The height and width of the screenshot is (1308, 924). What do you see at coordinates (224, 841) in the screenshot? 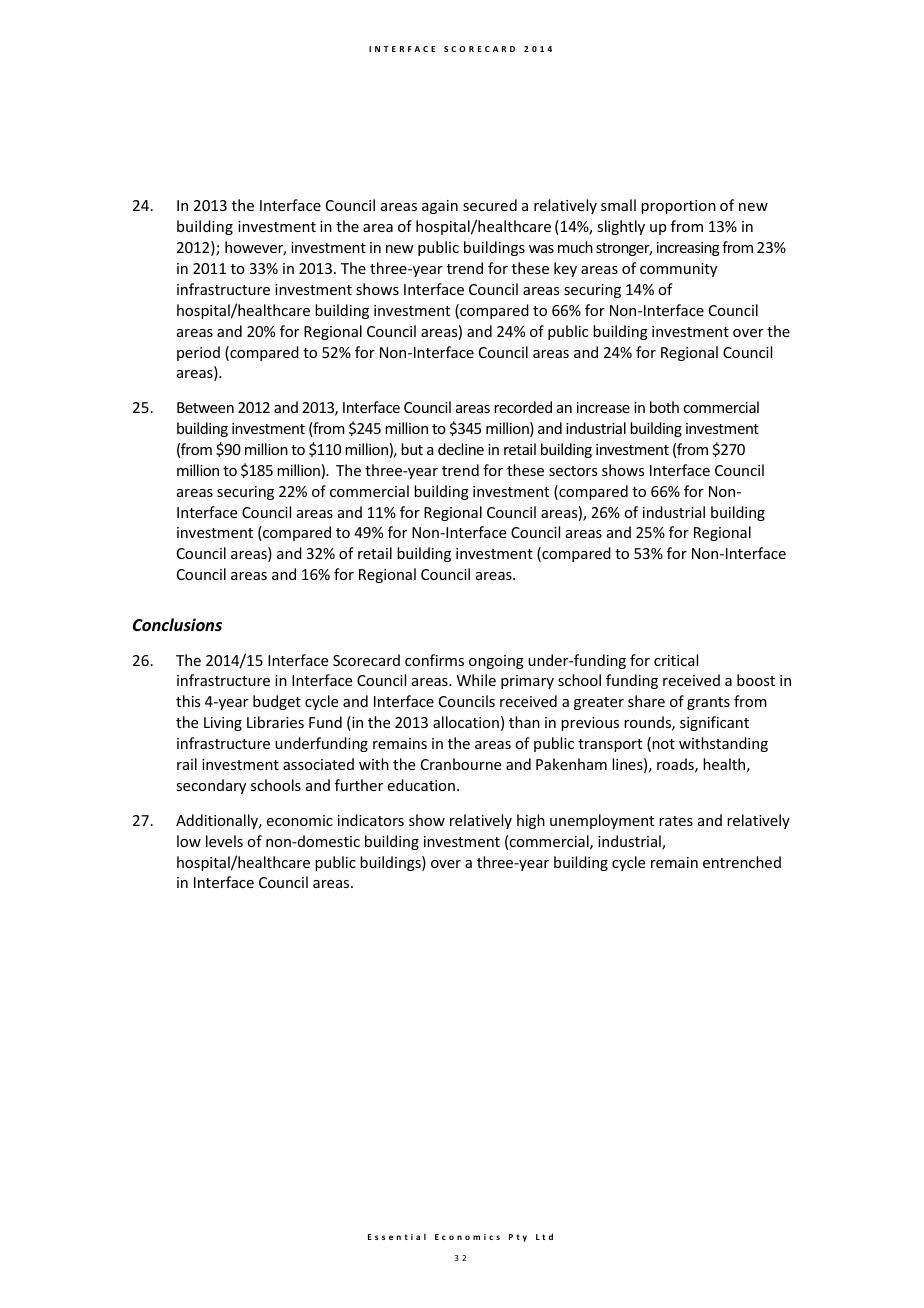
I see `levels` at bounding box center [224, 841].
